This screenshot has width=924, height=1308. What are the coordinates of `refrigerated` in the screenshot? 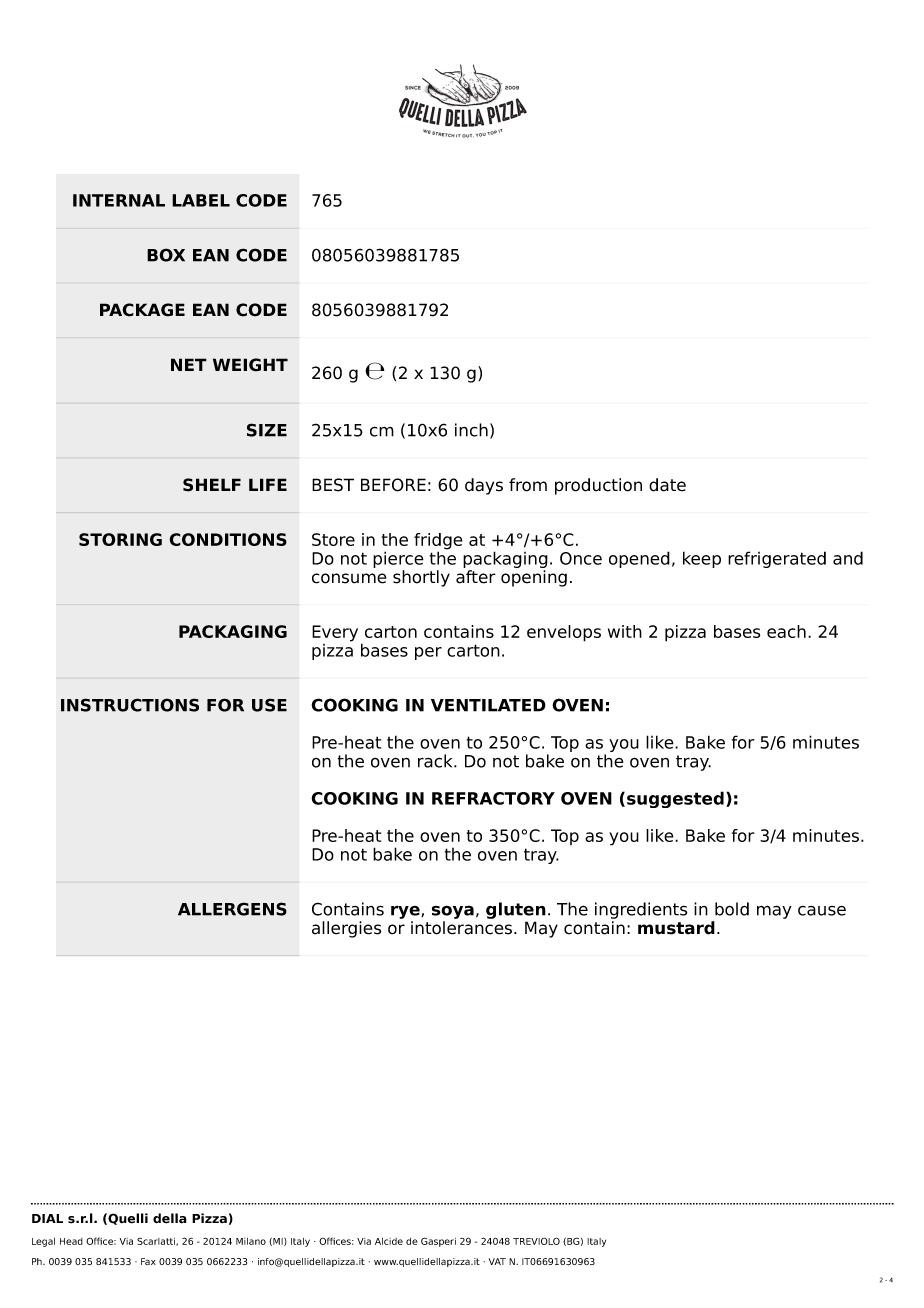 It's located at (777, 559).
